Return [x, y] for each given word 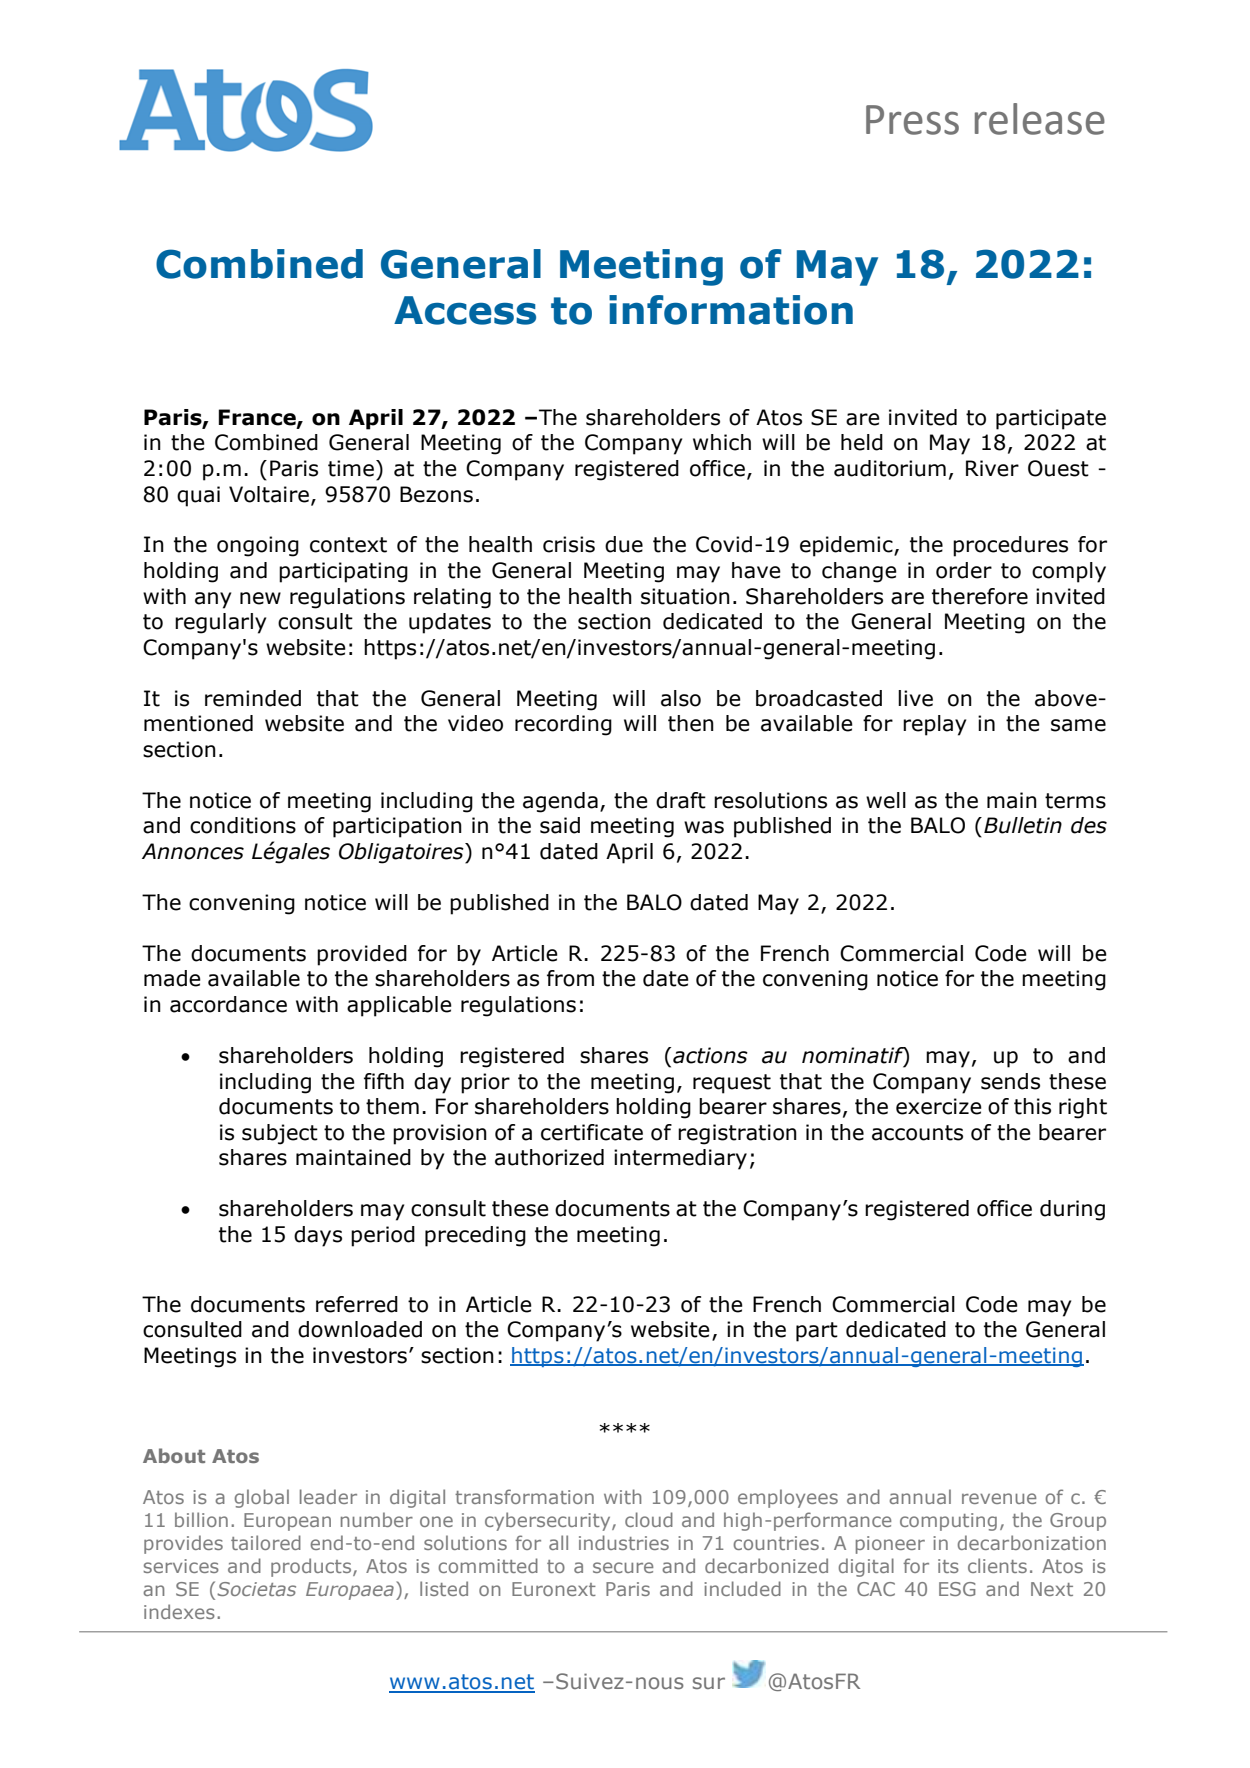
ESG [957, 1589]
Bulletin [1023, 825]
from [570, 978]
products [312, 1567]
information [731, 310]
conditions [243, 825]
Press [912, 120]
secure [623, 1567]
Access [465, 310]
